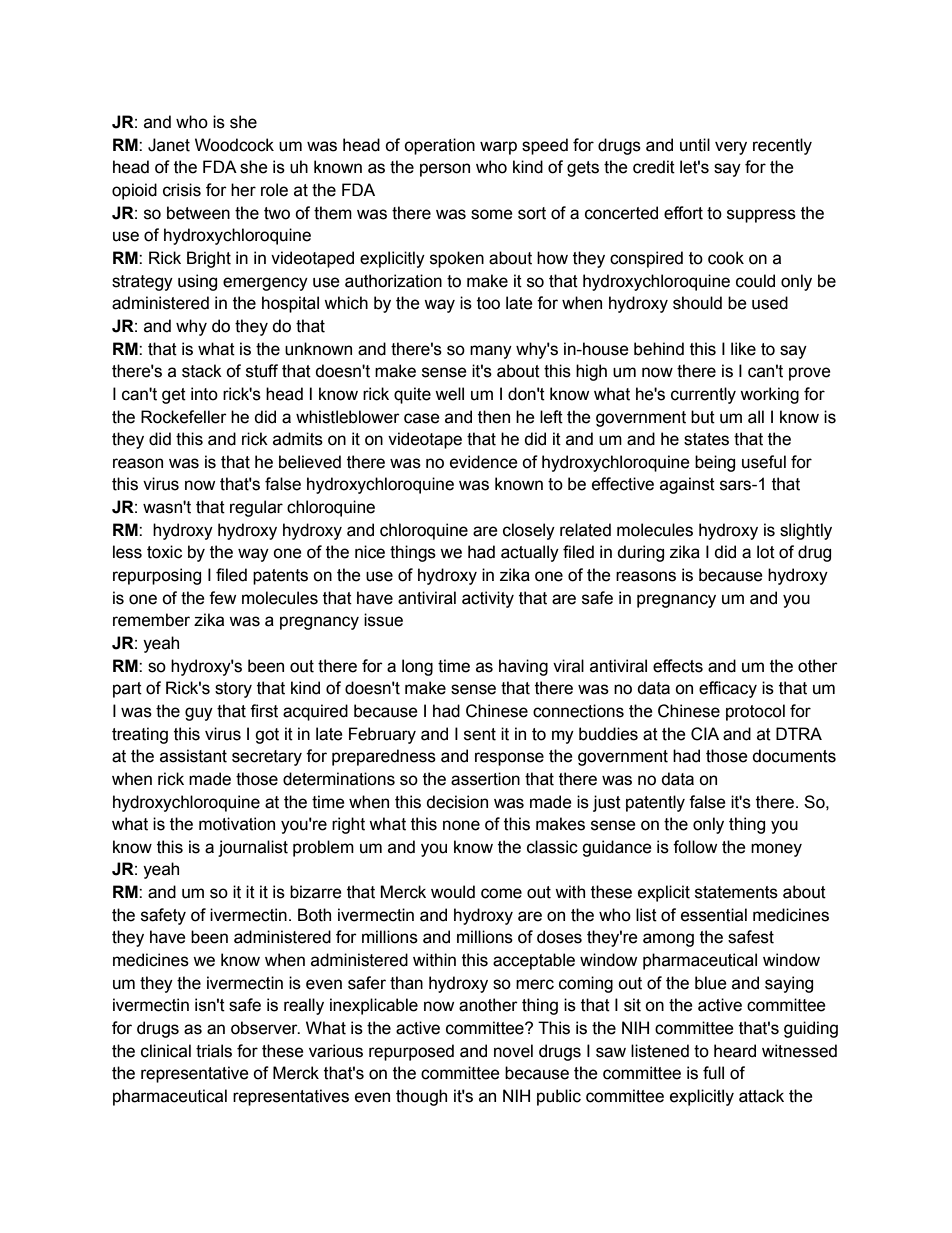  Describe the element at coordinates (715, 463) in the image. I see `being` at that location.
